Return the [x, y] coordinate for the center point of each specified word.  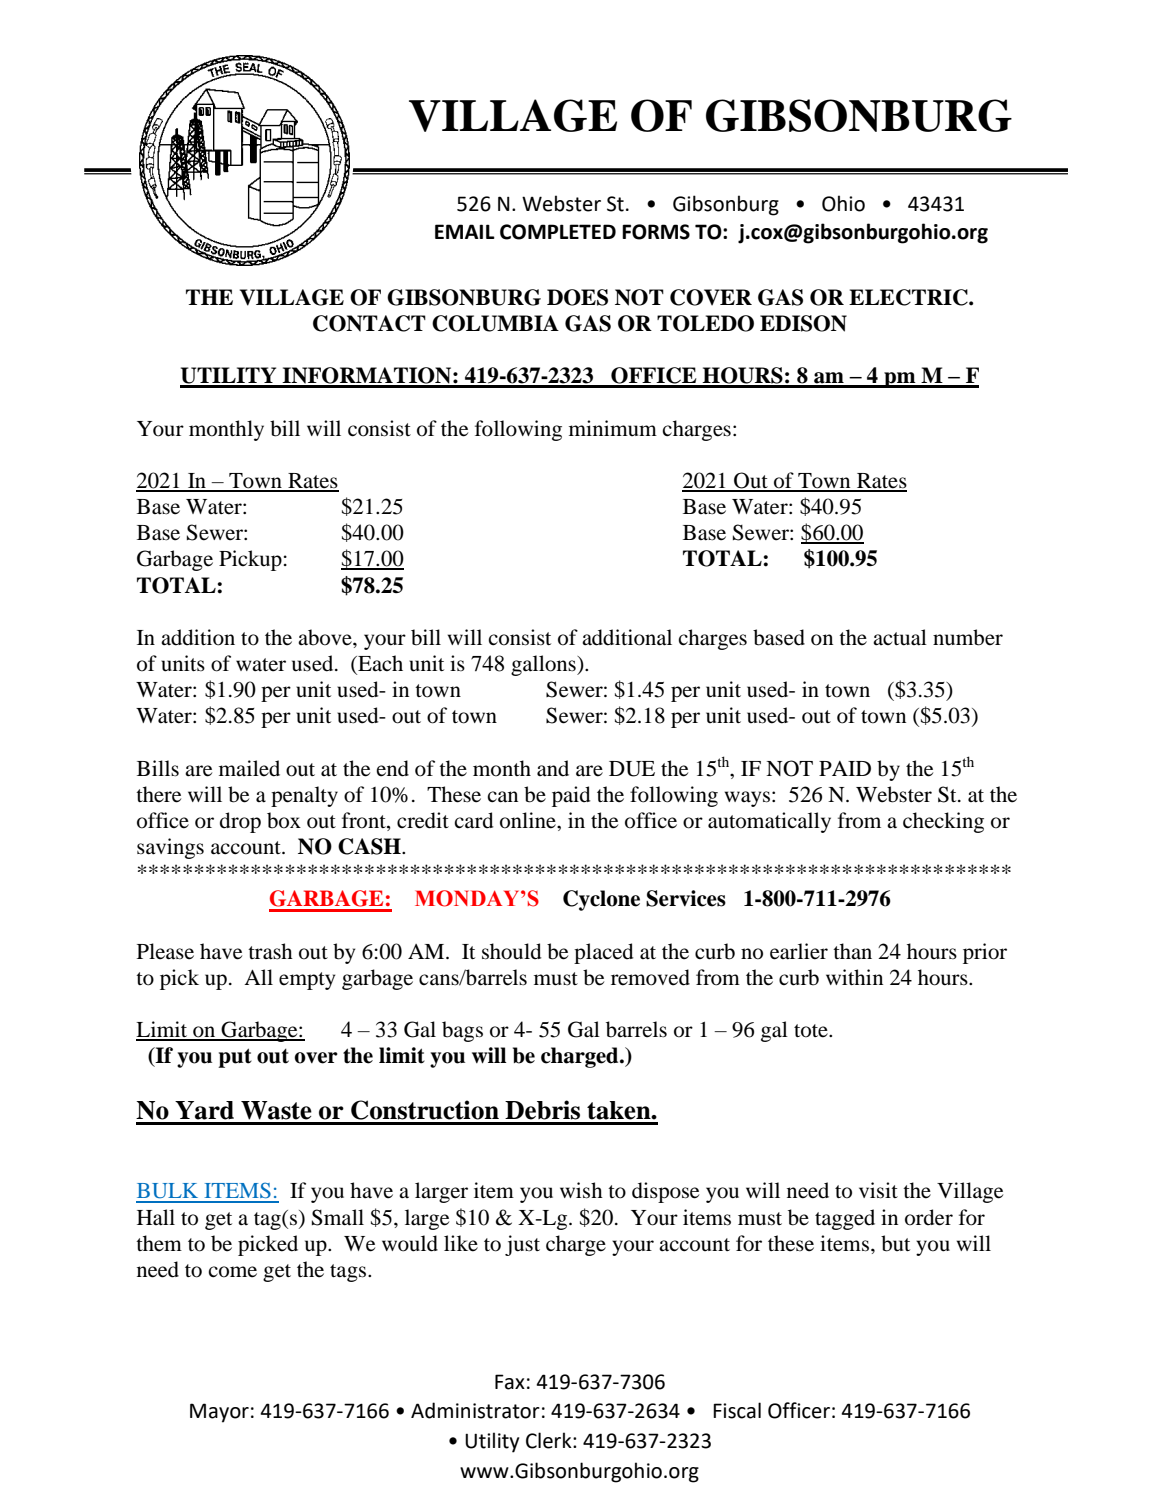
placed [603, 953]
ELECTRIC [909, 297]
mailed [249, 768]
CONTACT [369, 323]
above [326, 637]
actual [900, 637]
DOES [577, 297]
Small [338, 1217]
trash [270, 951]
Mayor [219, 1413]
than [852, 951]
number [968, 637]
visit [878, 1190]
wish [581, 1190]
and [553, 768]
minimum [613, 428]
